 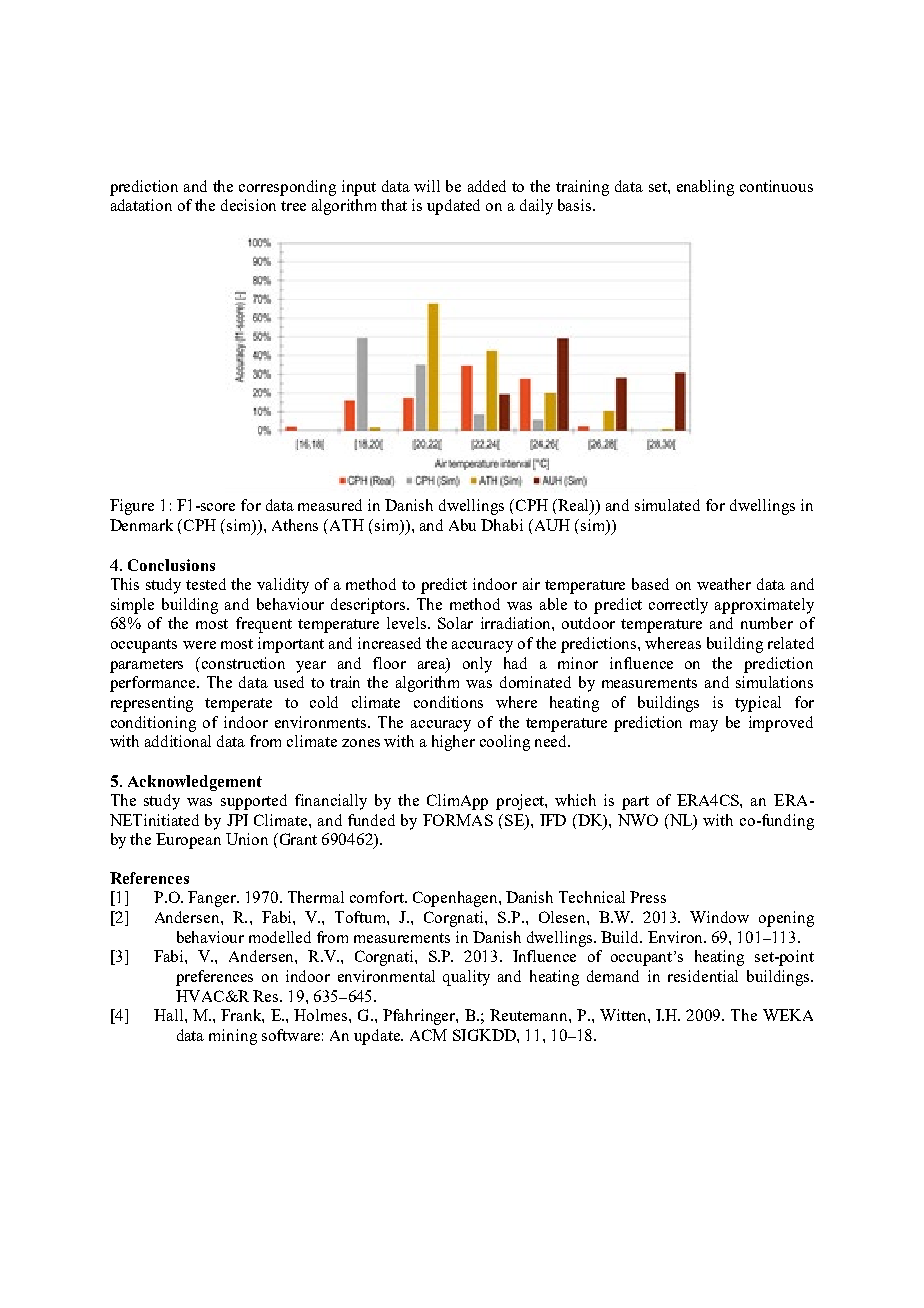 I want to click on higher, so click(x=453, y=743).
